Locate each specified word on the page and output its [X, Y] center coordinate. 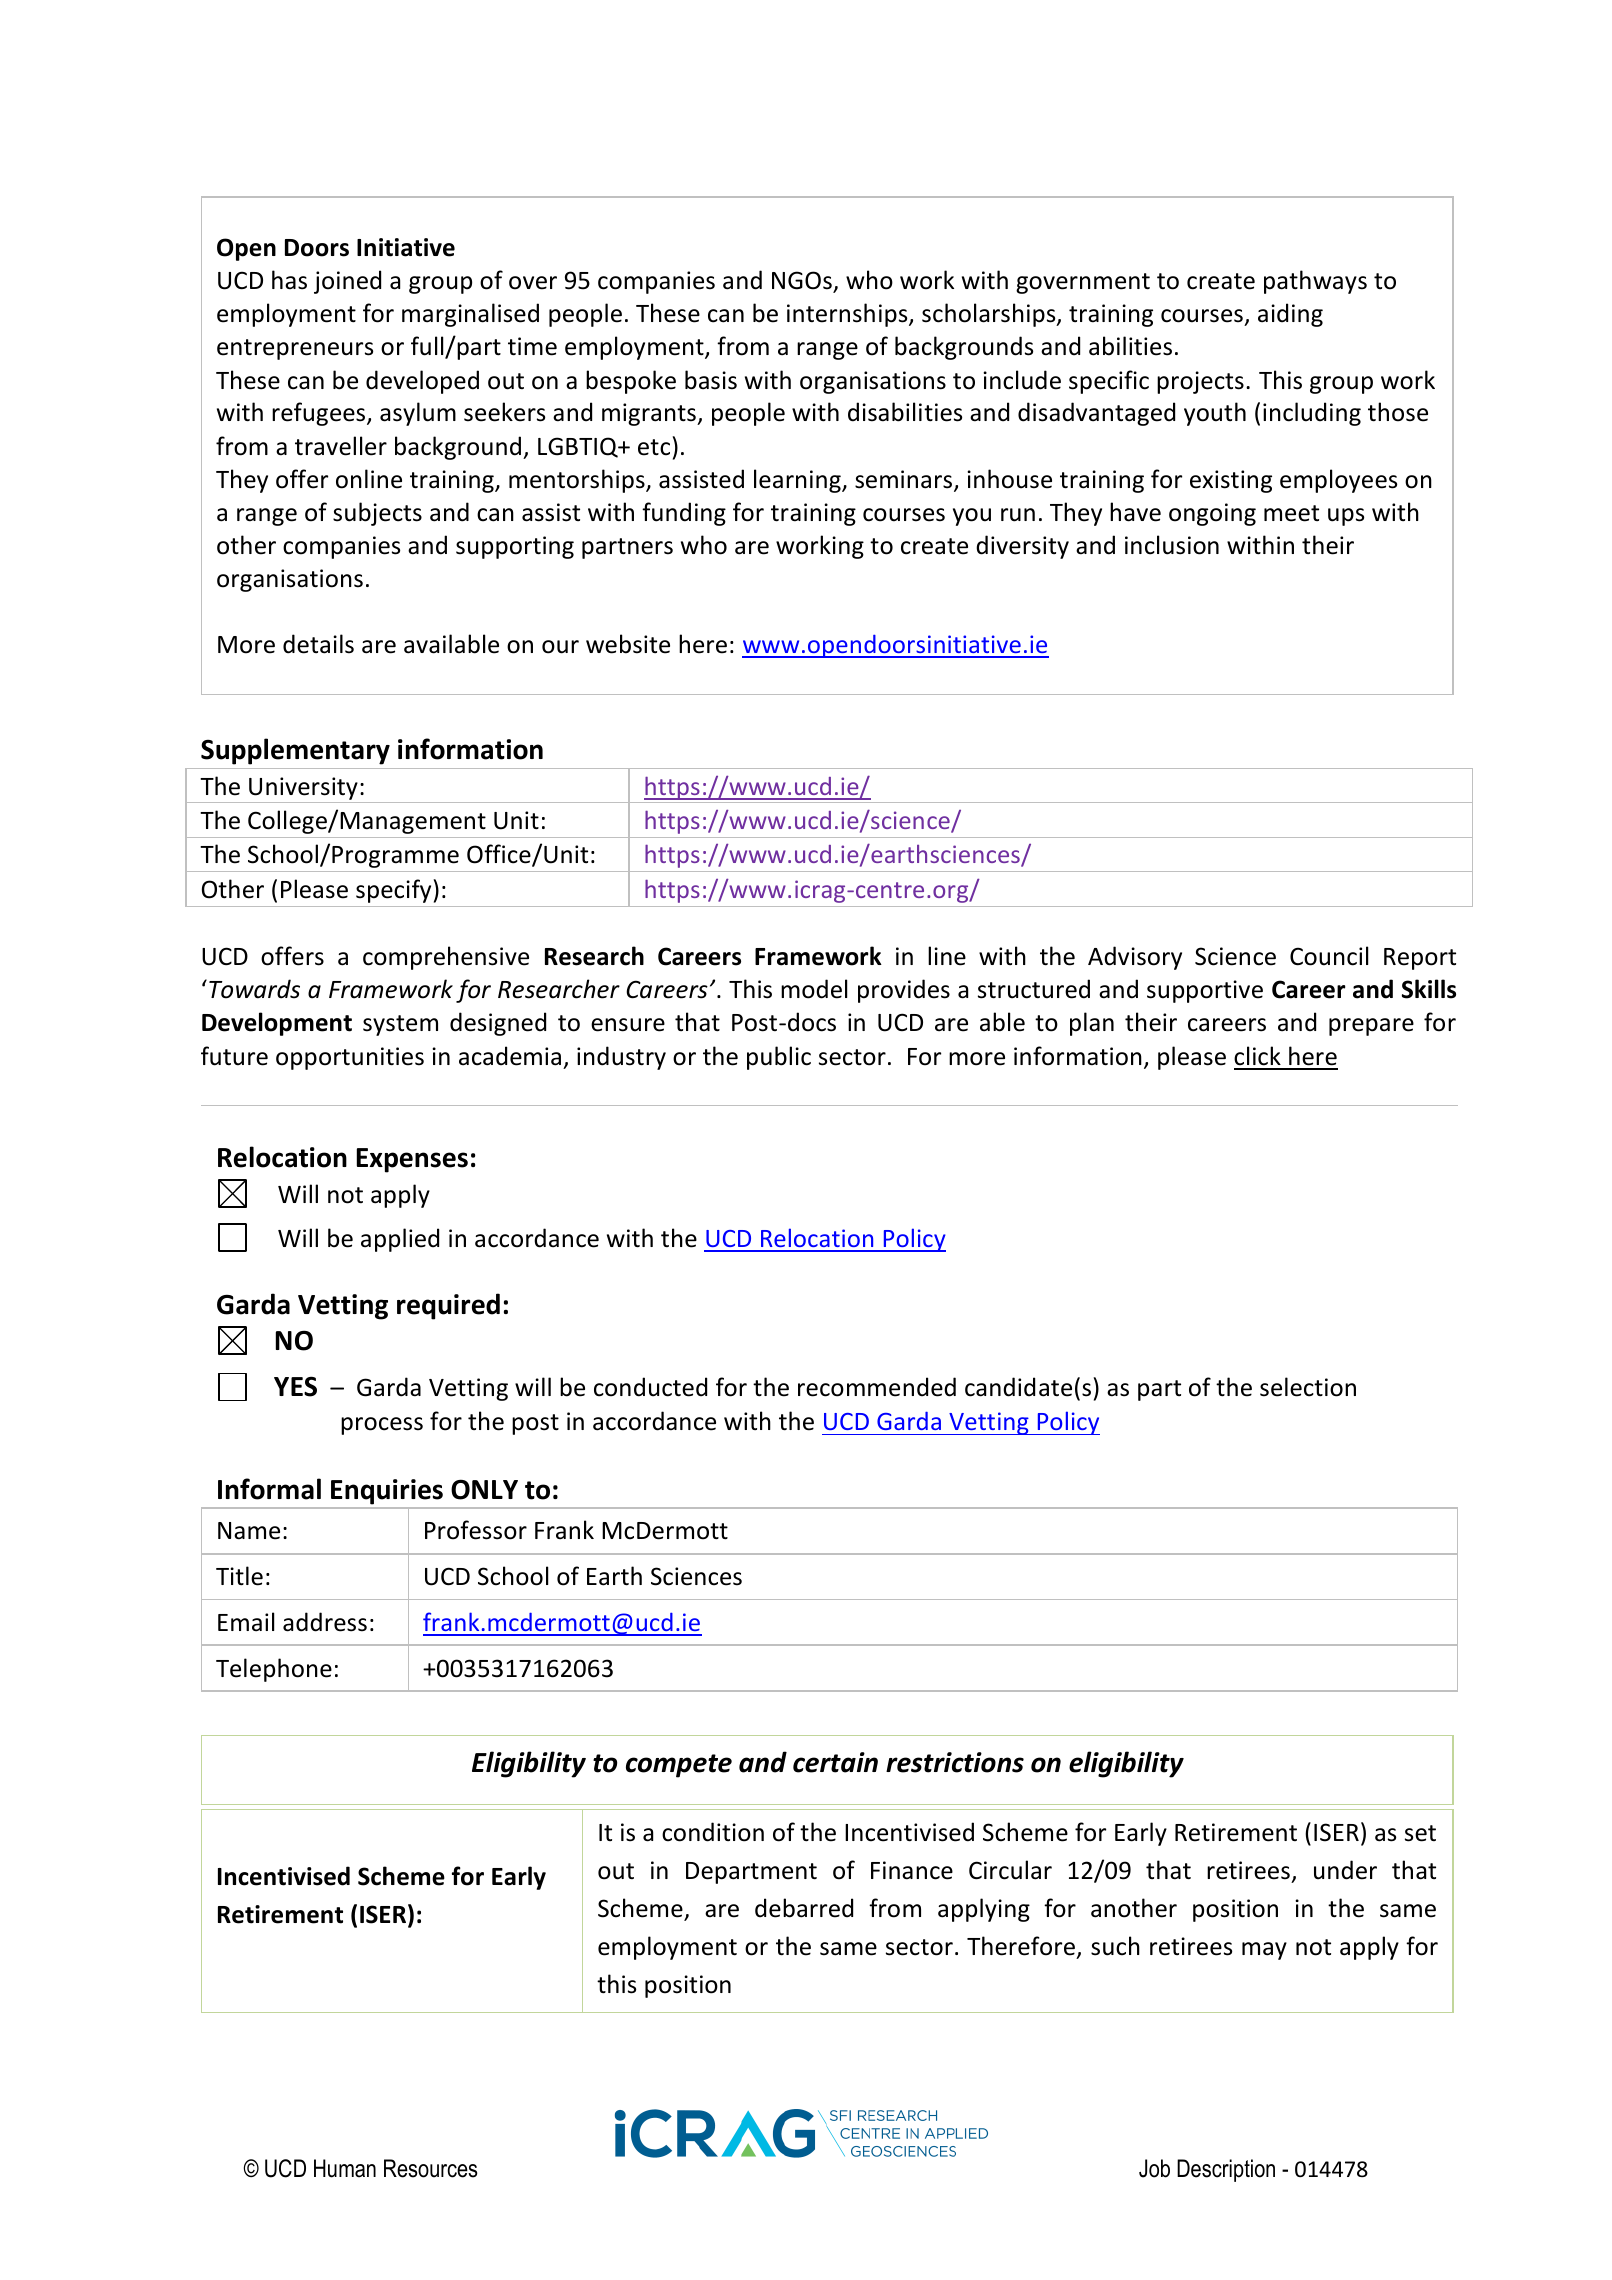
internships [848, 315]
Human [345, 2168]
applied [400, 1240]
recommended [877, 1387]
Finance [912, 1870]
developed [422, 382]
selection [1308, 1387]
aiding [1290, 315]
